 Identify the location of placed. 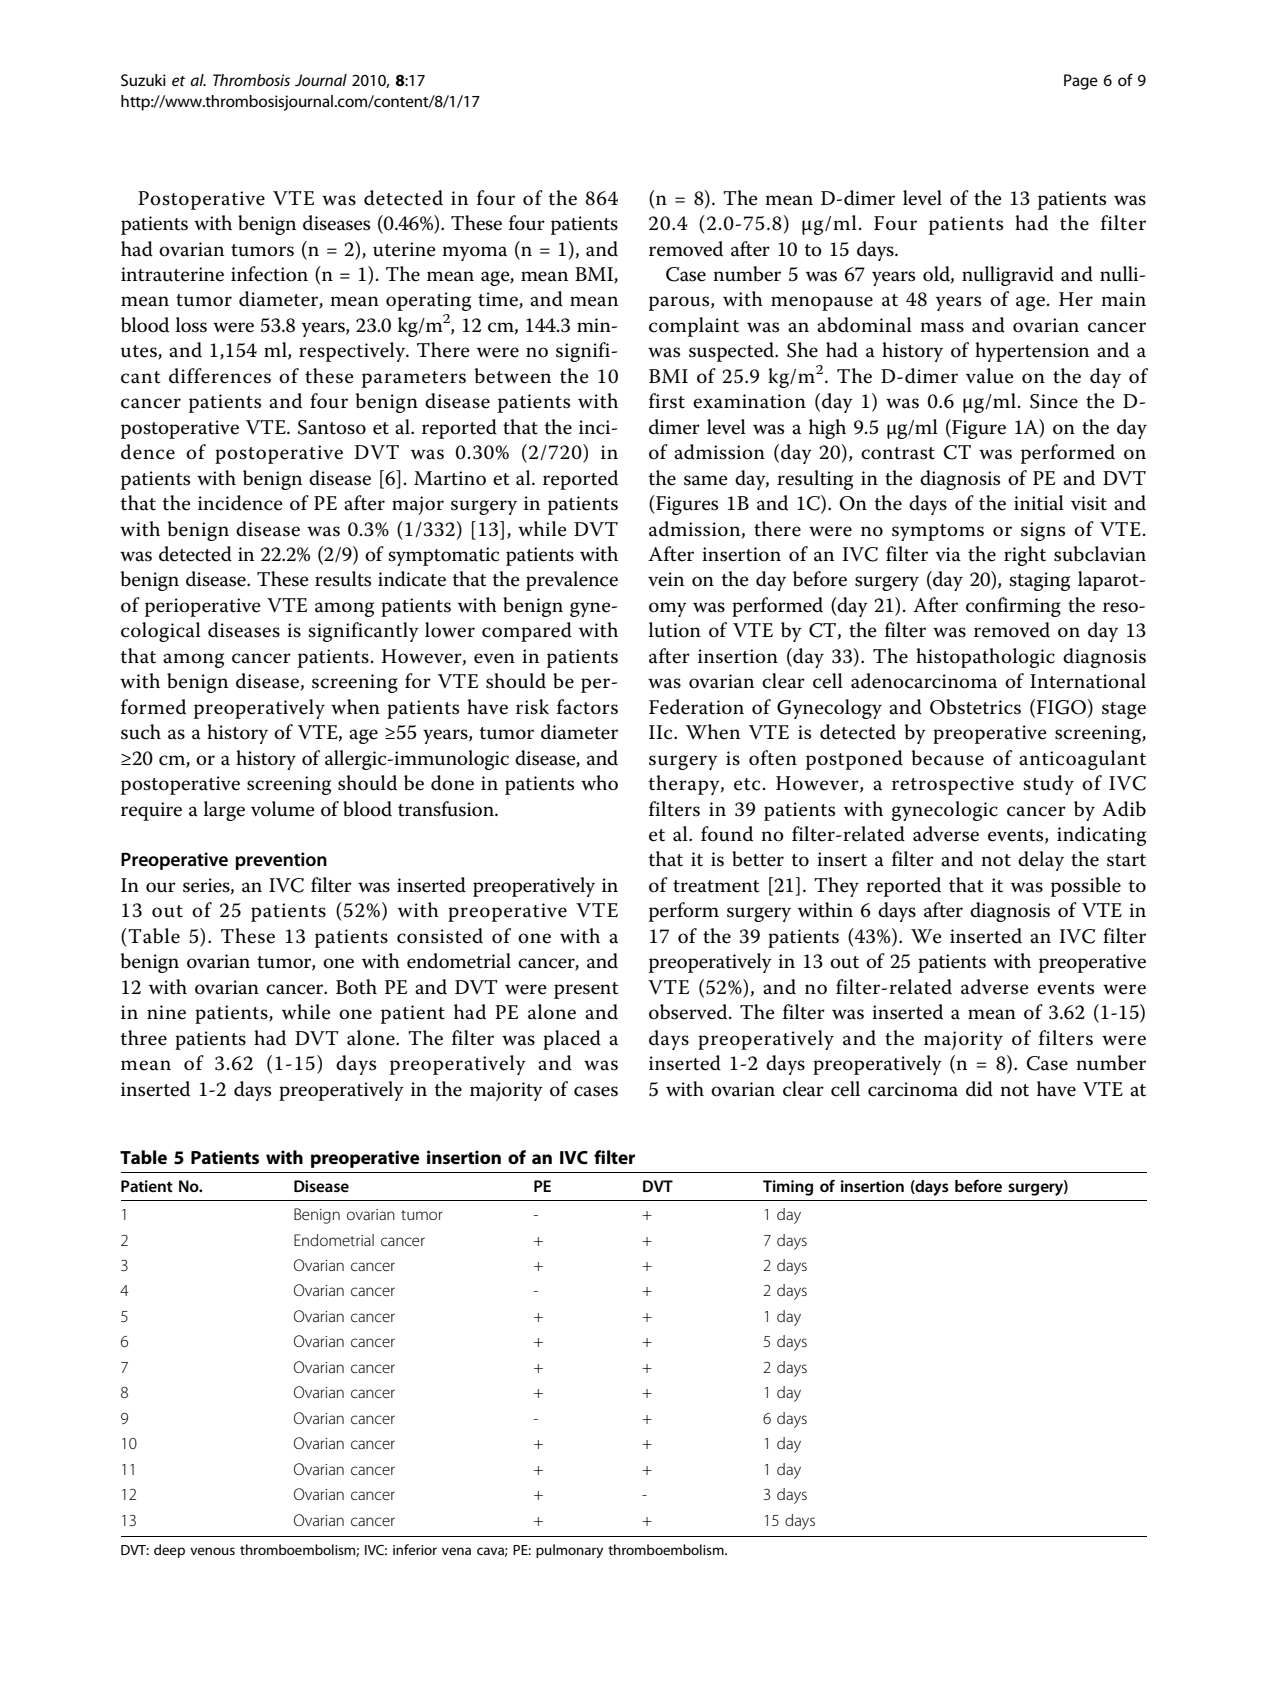
(572, 1040).
